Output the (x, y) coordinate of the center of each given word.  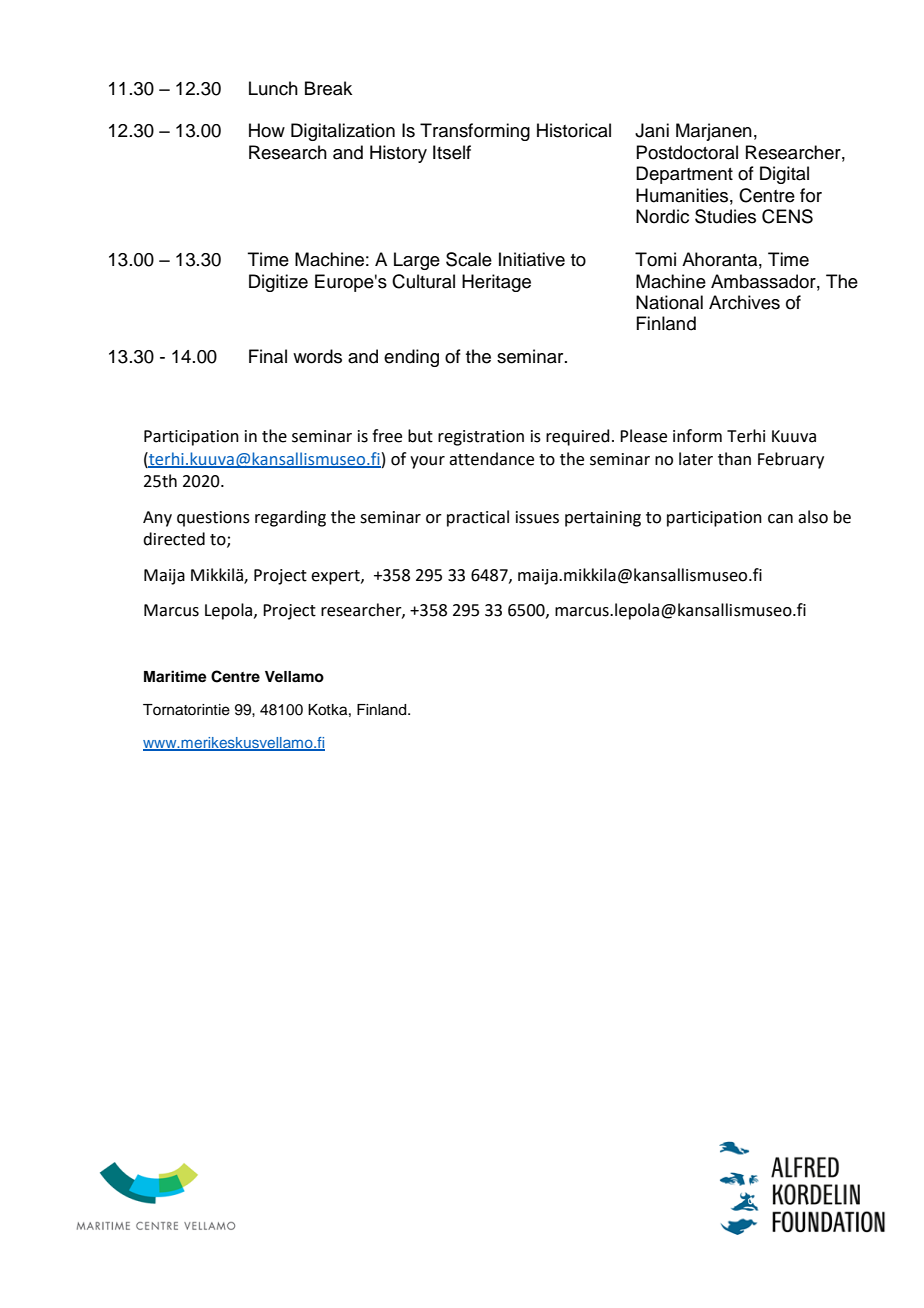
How (267, 130)
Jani (652, 130)
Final (268, 356)
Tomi (655, 259)
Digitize (278, 283)
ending (411, 358)
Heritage (496, 283)
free (387, 436)
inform (697, 436)
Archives (744, 302)
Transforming (475, 132)
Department (684, 175)
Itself (452, 152)
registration (481, 438)
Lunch (273, 88)
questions (213, 519)
